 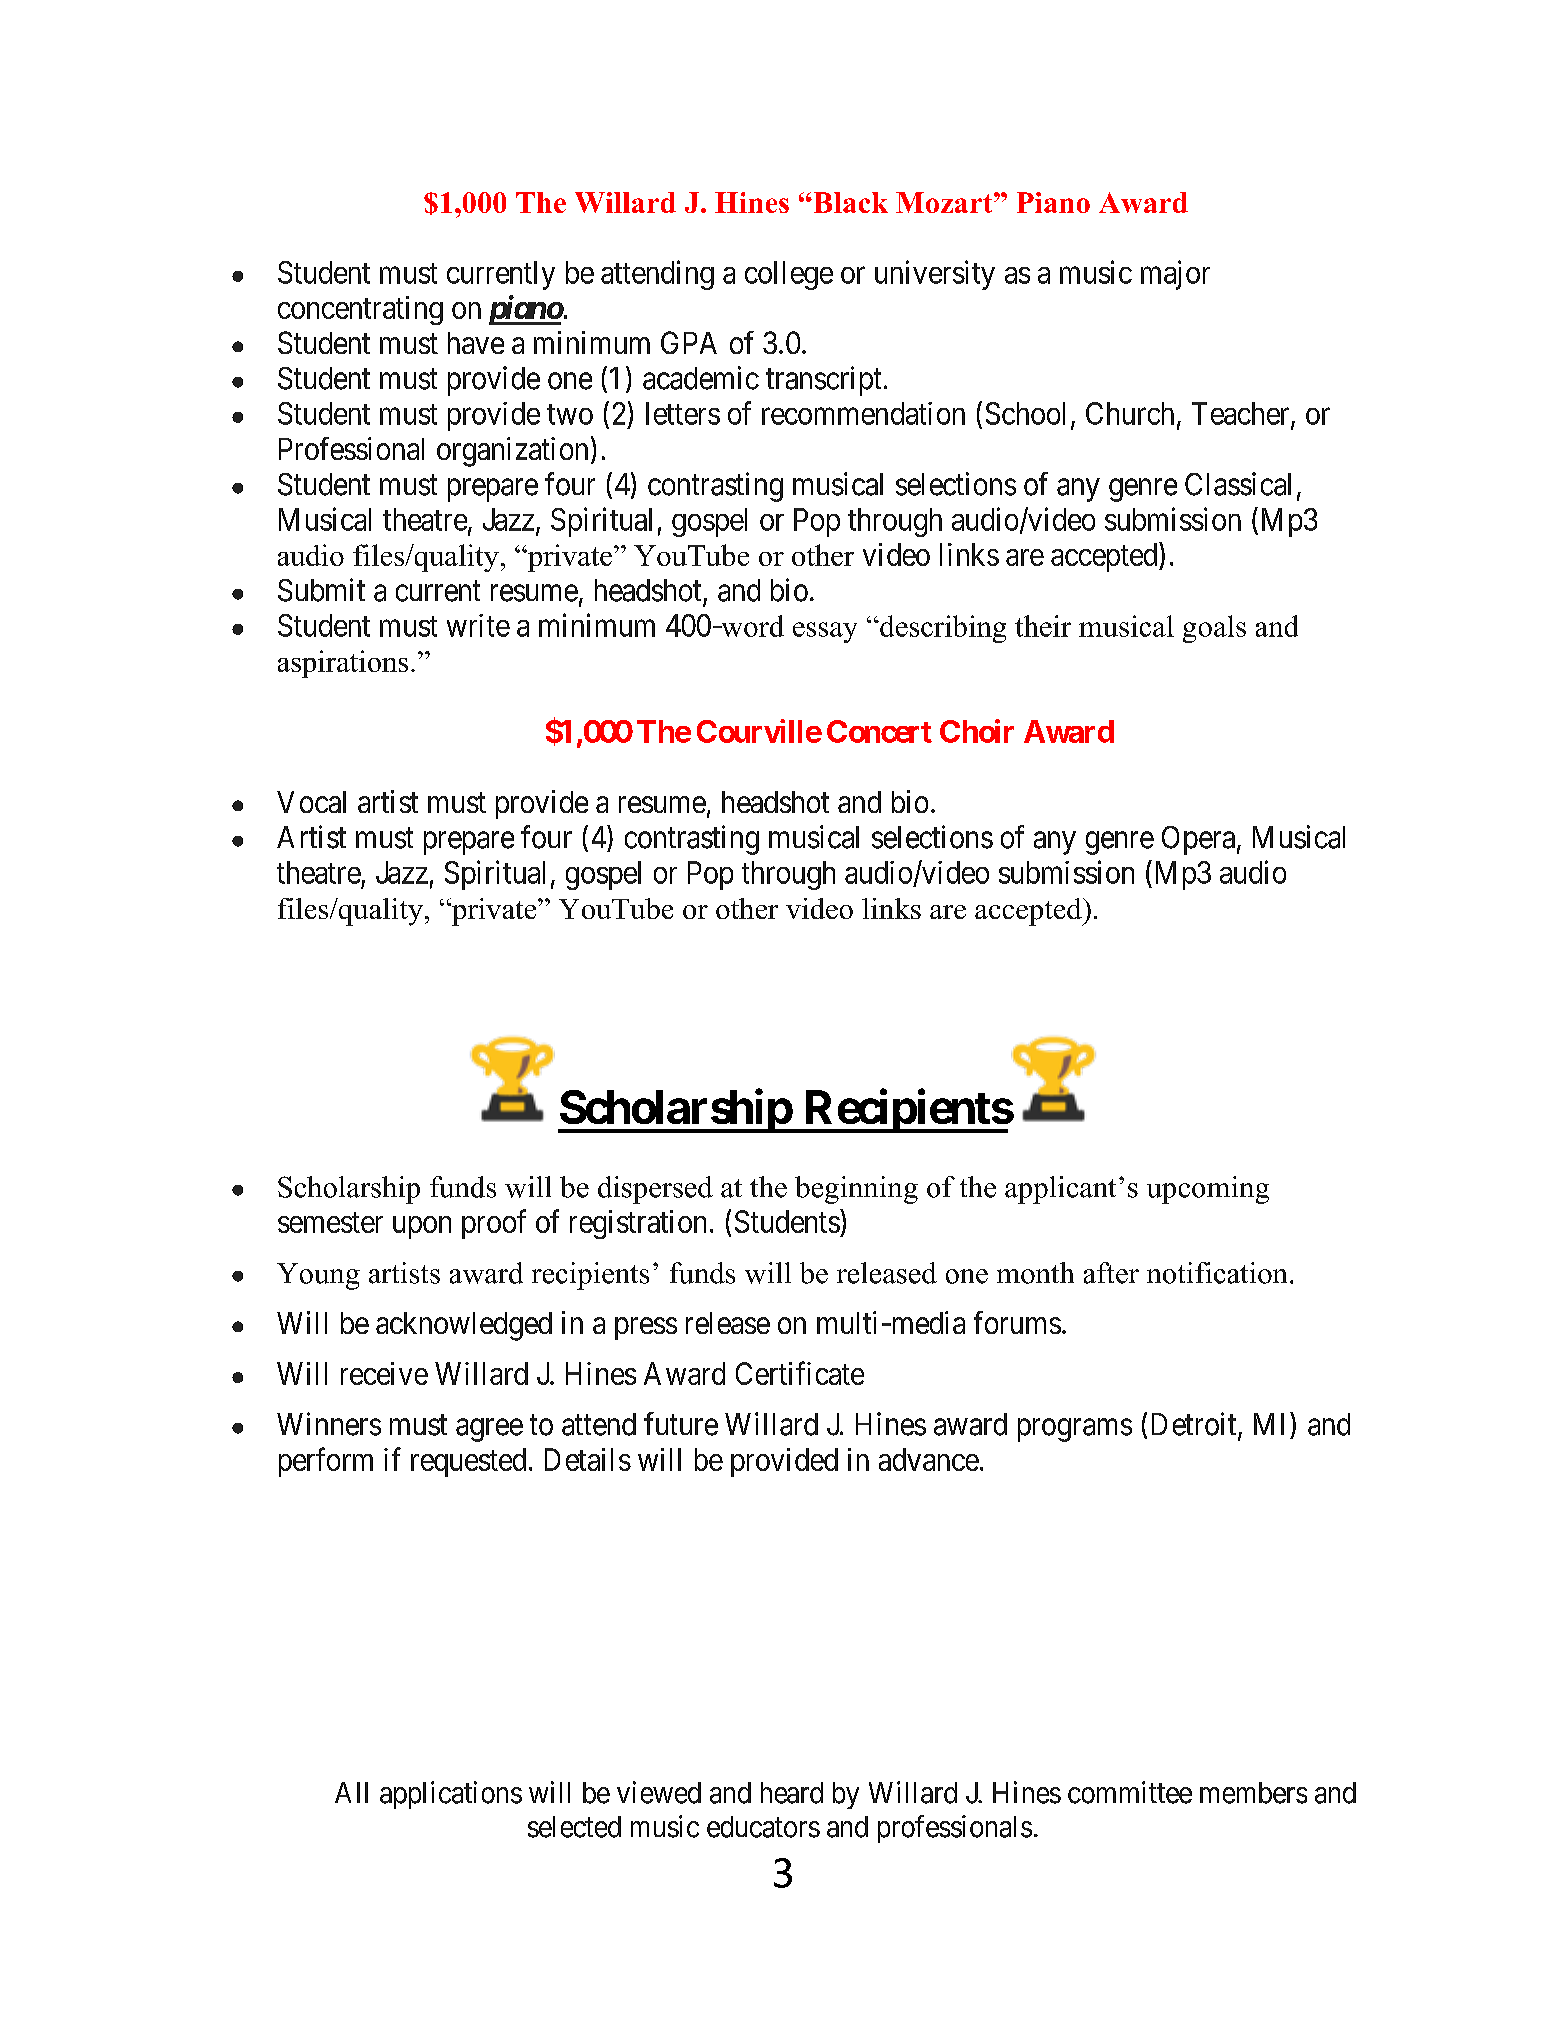 What do you see at coordinates (360, 310) in the screenshot?
I see `concentrating` at bounding box center [360, 310].
